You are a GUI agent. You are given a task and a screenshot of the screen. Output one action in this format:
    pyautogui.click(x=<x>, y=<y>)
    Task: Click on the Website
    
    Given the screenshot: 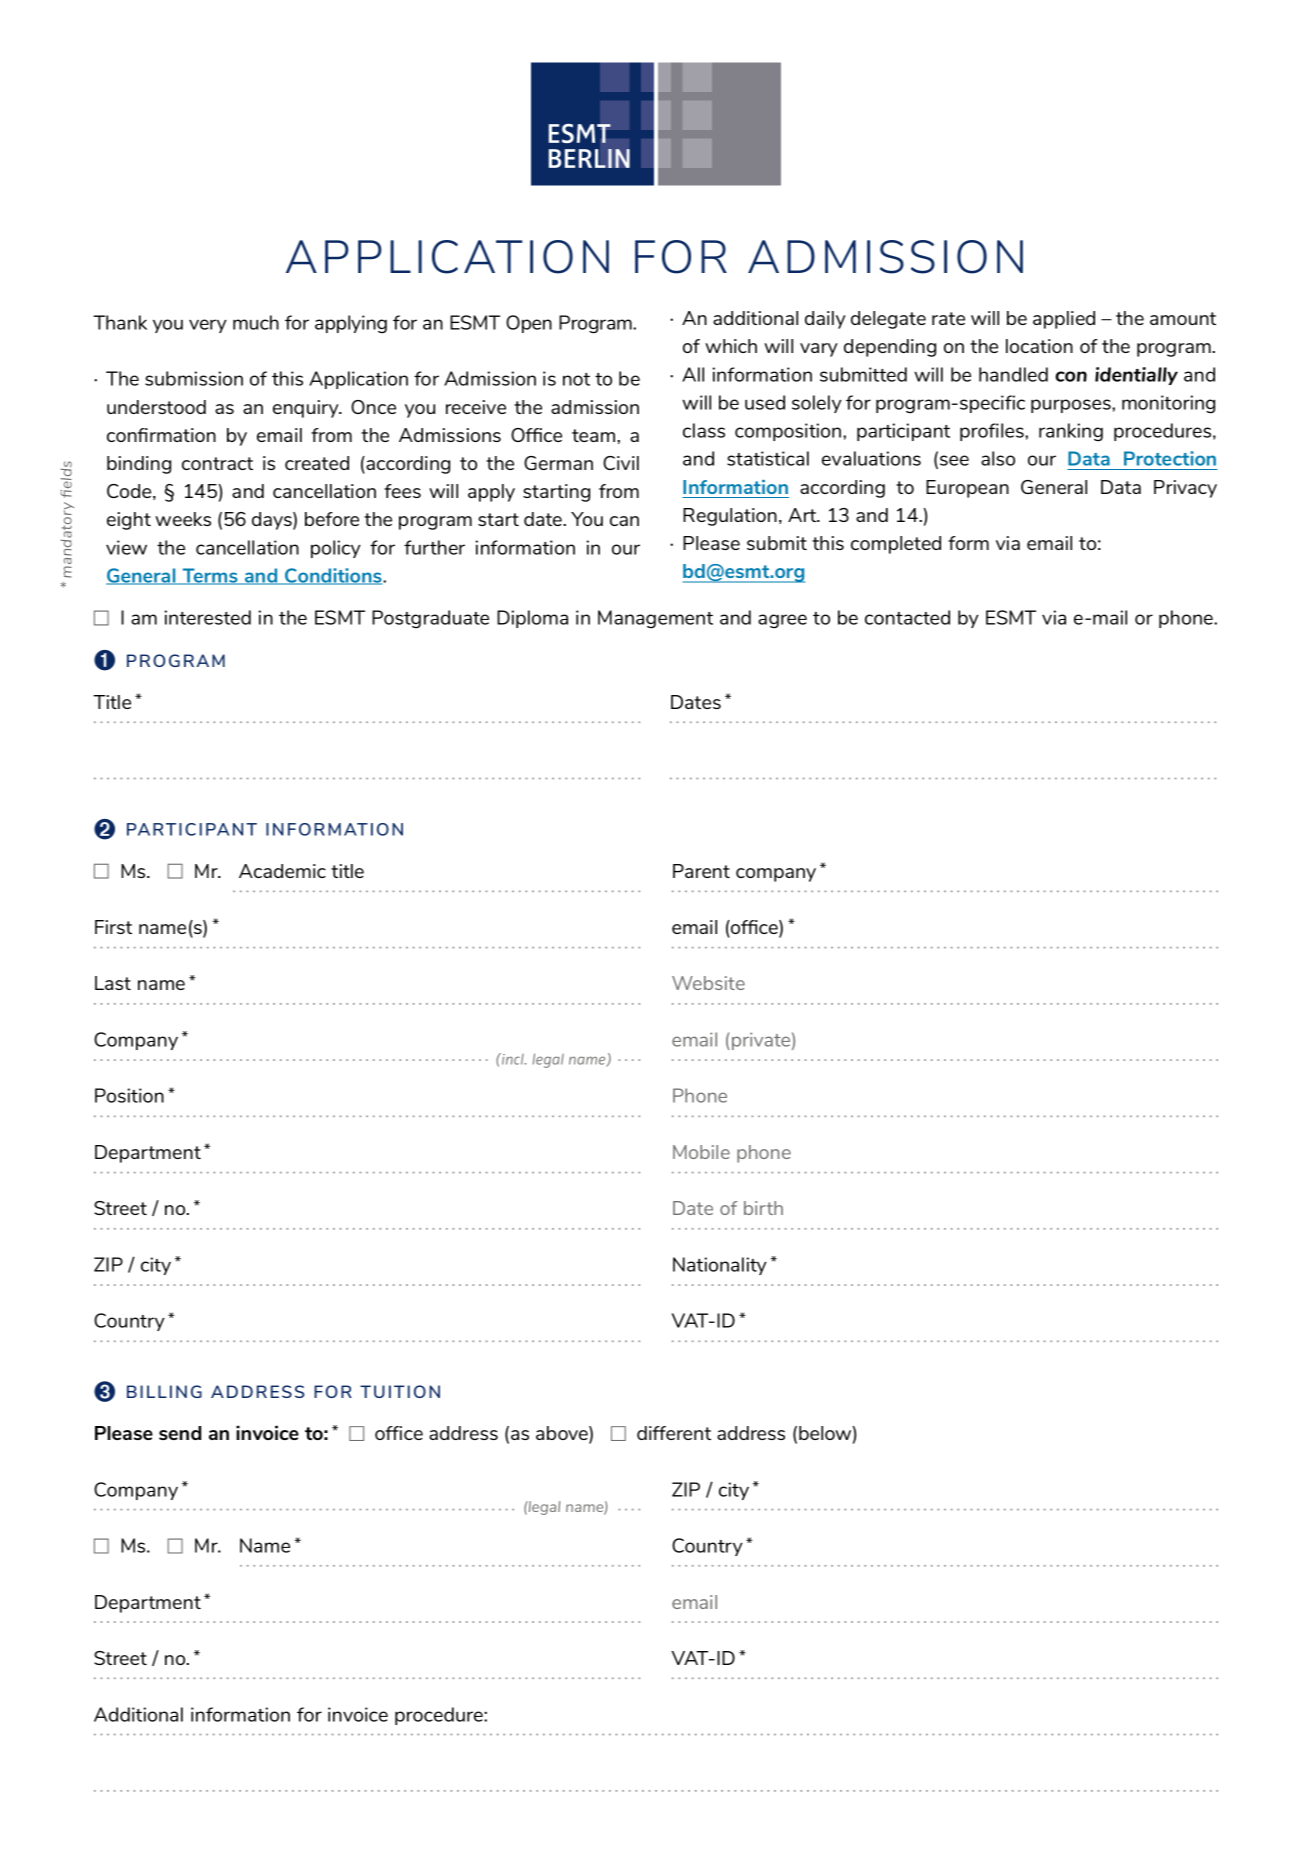 What is the action you would take?
    pyautogui.click(x=708, y=983)
